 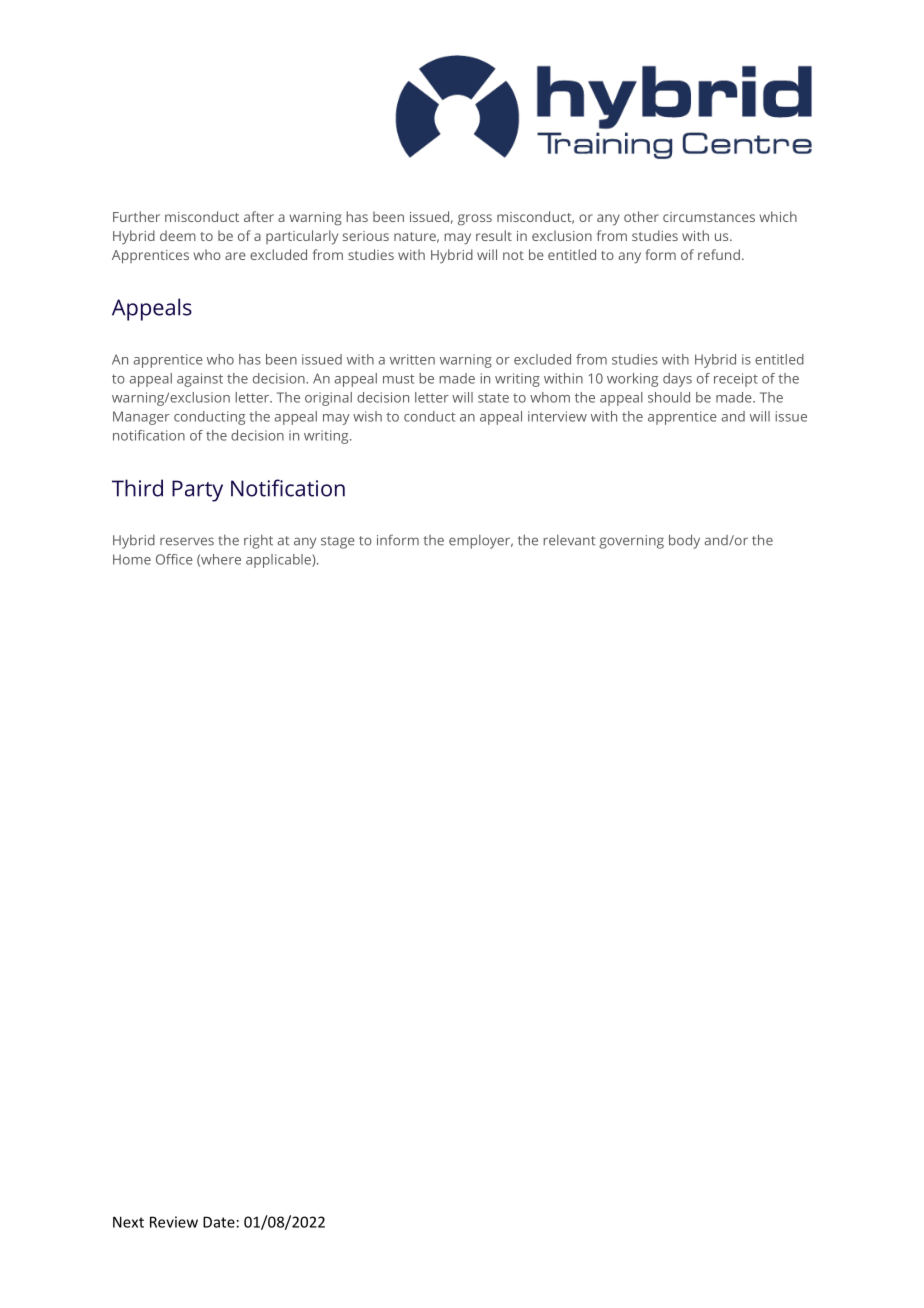 What do you see at coordinates (475, 220) in the screenshot?
I see `gross` at bounding box center [475, 220].
